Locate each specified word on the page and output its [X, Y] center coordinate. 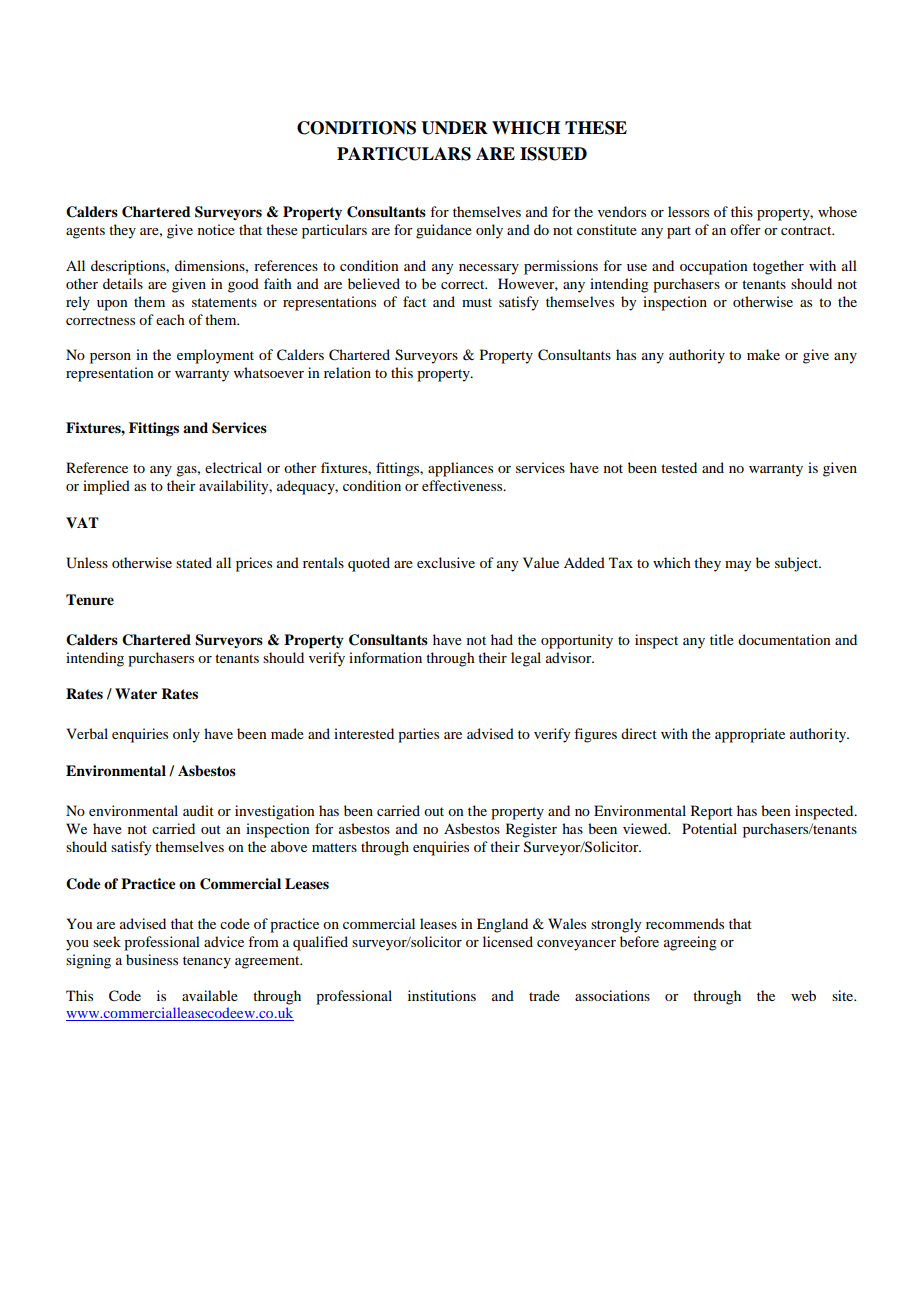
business [152, 959]
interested [364, 733]
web [803, 995]
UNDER [454, 128]
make [763, 354]
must [477, 302]
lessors [688, 211]
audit [198, 810]
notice [216, 229]
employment [215, 356]
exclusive [446, 562]
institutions [442, 995]
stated [194, 562]
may [738, 566]
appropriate [750, 735]
